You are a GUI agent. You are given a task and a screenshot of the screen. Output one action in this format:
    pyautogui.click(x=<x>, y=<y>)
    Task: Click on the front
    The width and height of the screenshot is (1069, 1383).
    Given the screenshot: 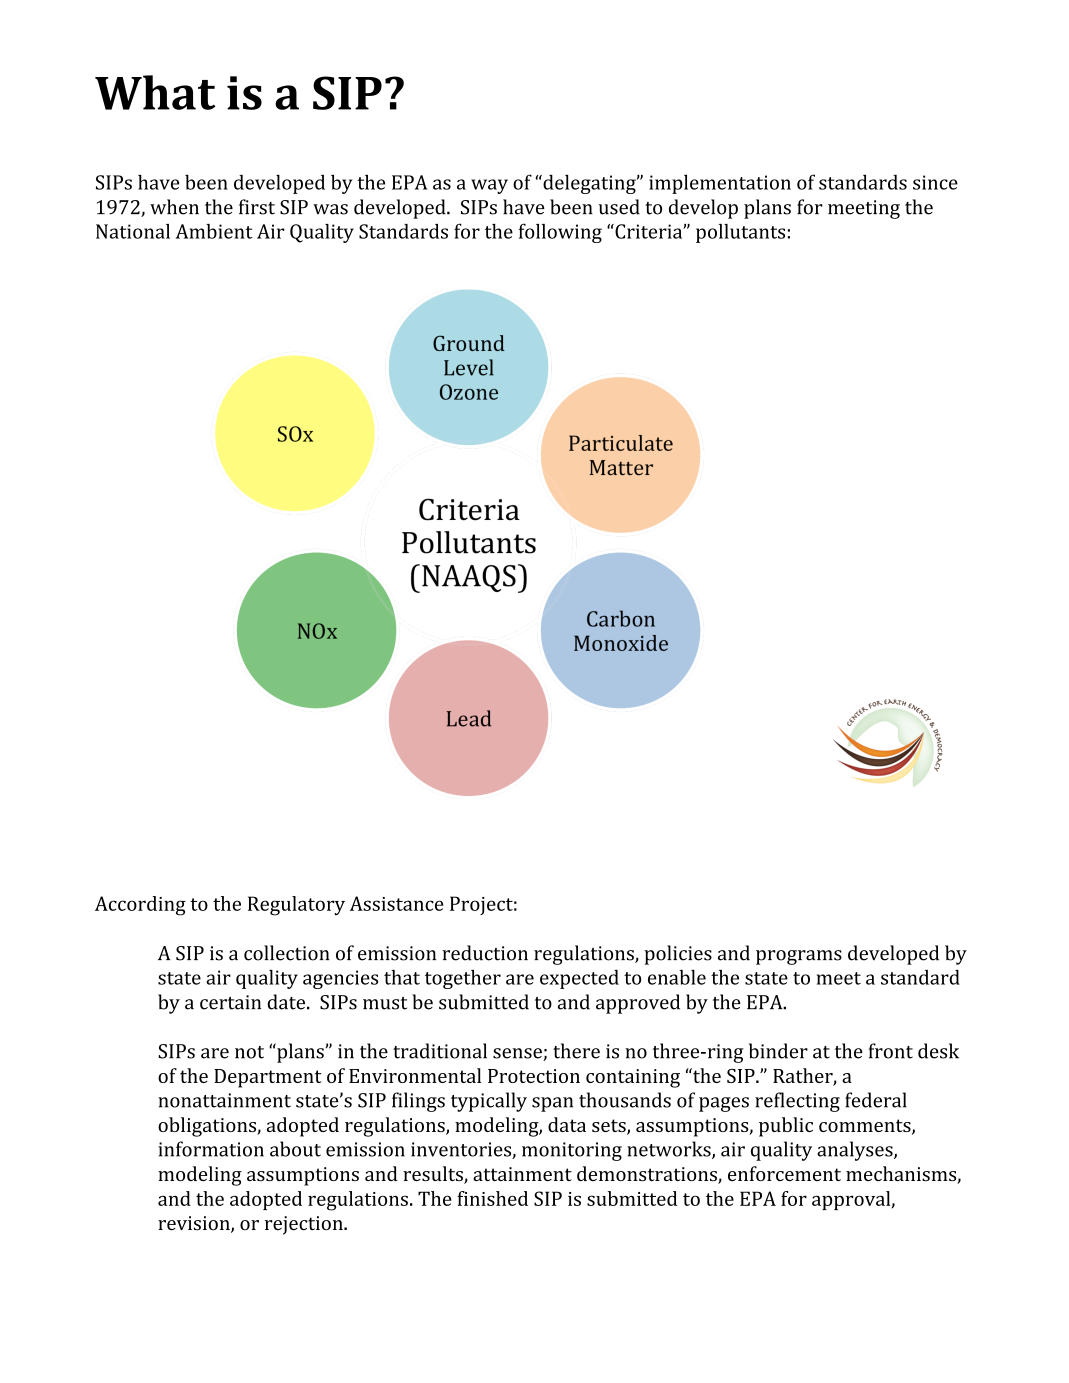 What is the action you would take?
    pyautogui.click(x=890, y=1051)
